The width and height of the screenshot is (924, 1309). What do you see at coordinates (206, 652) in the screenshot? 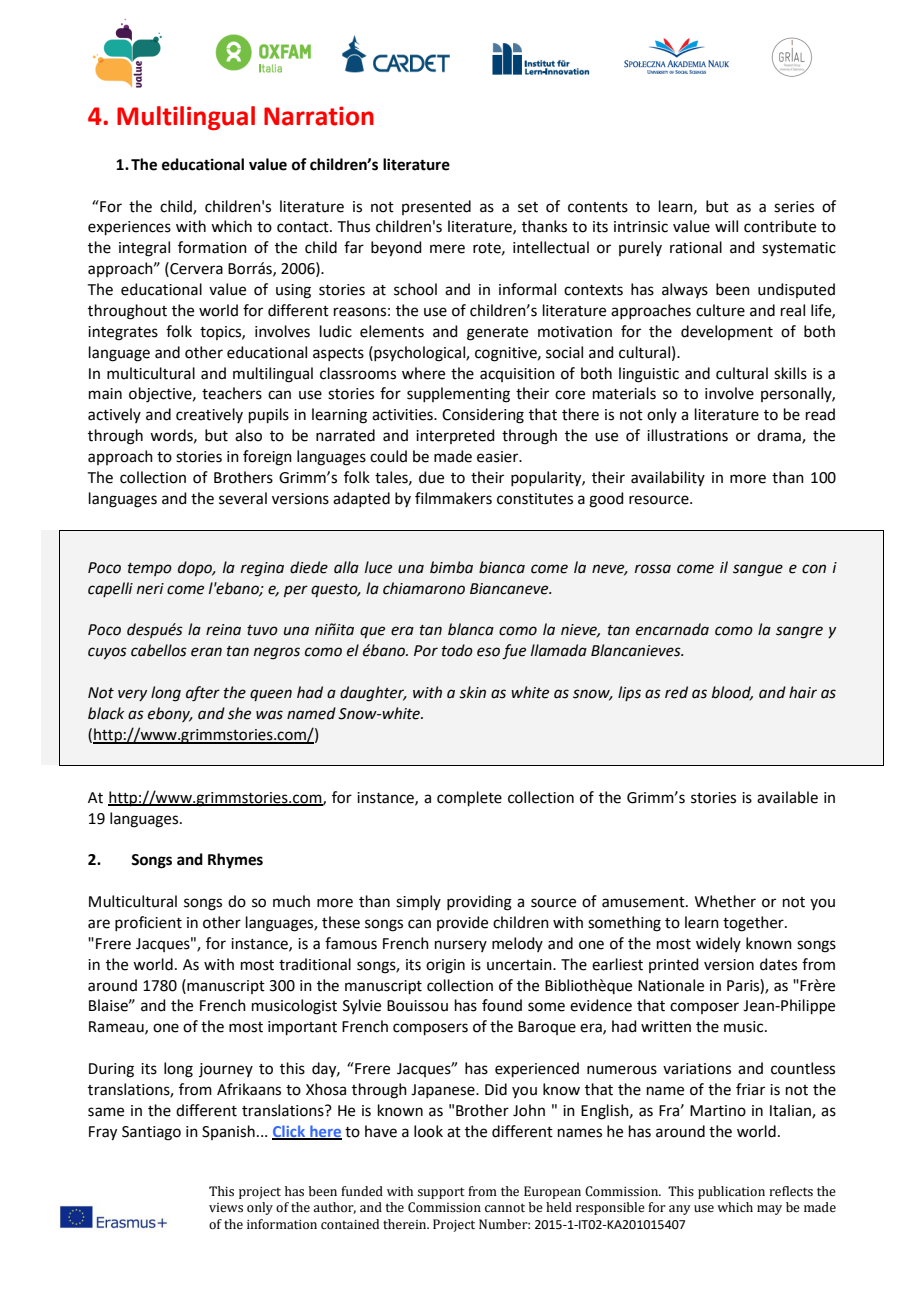
I see `eran` at bounding box center [206, 652].
